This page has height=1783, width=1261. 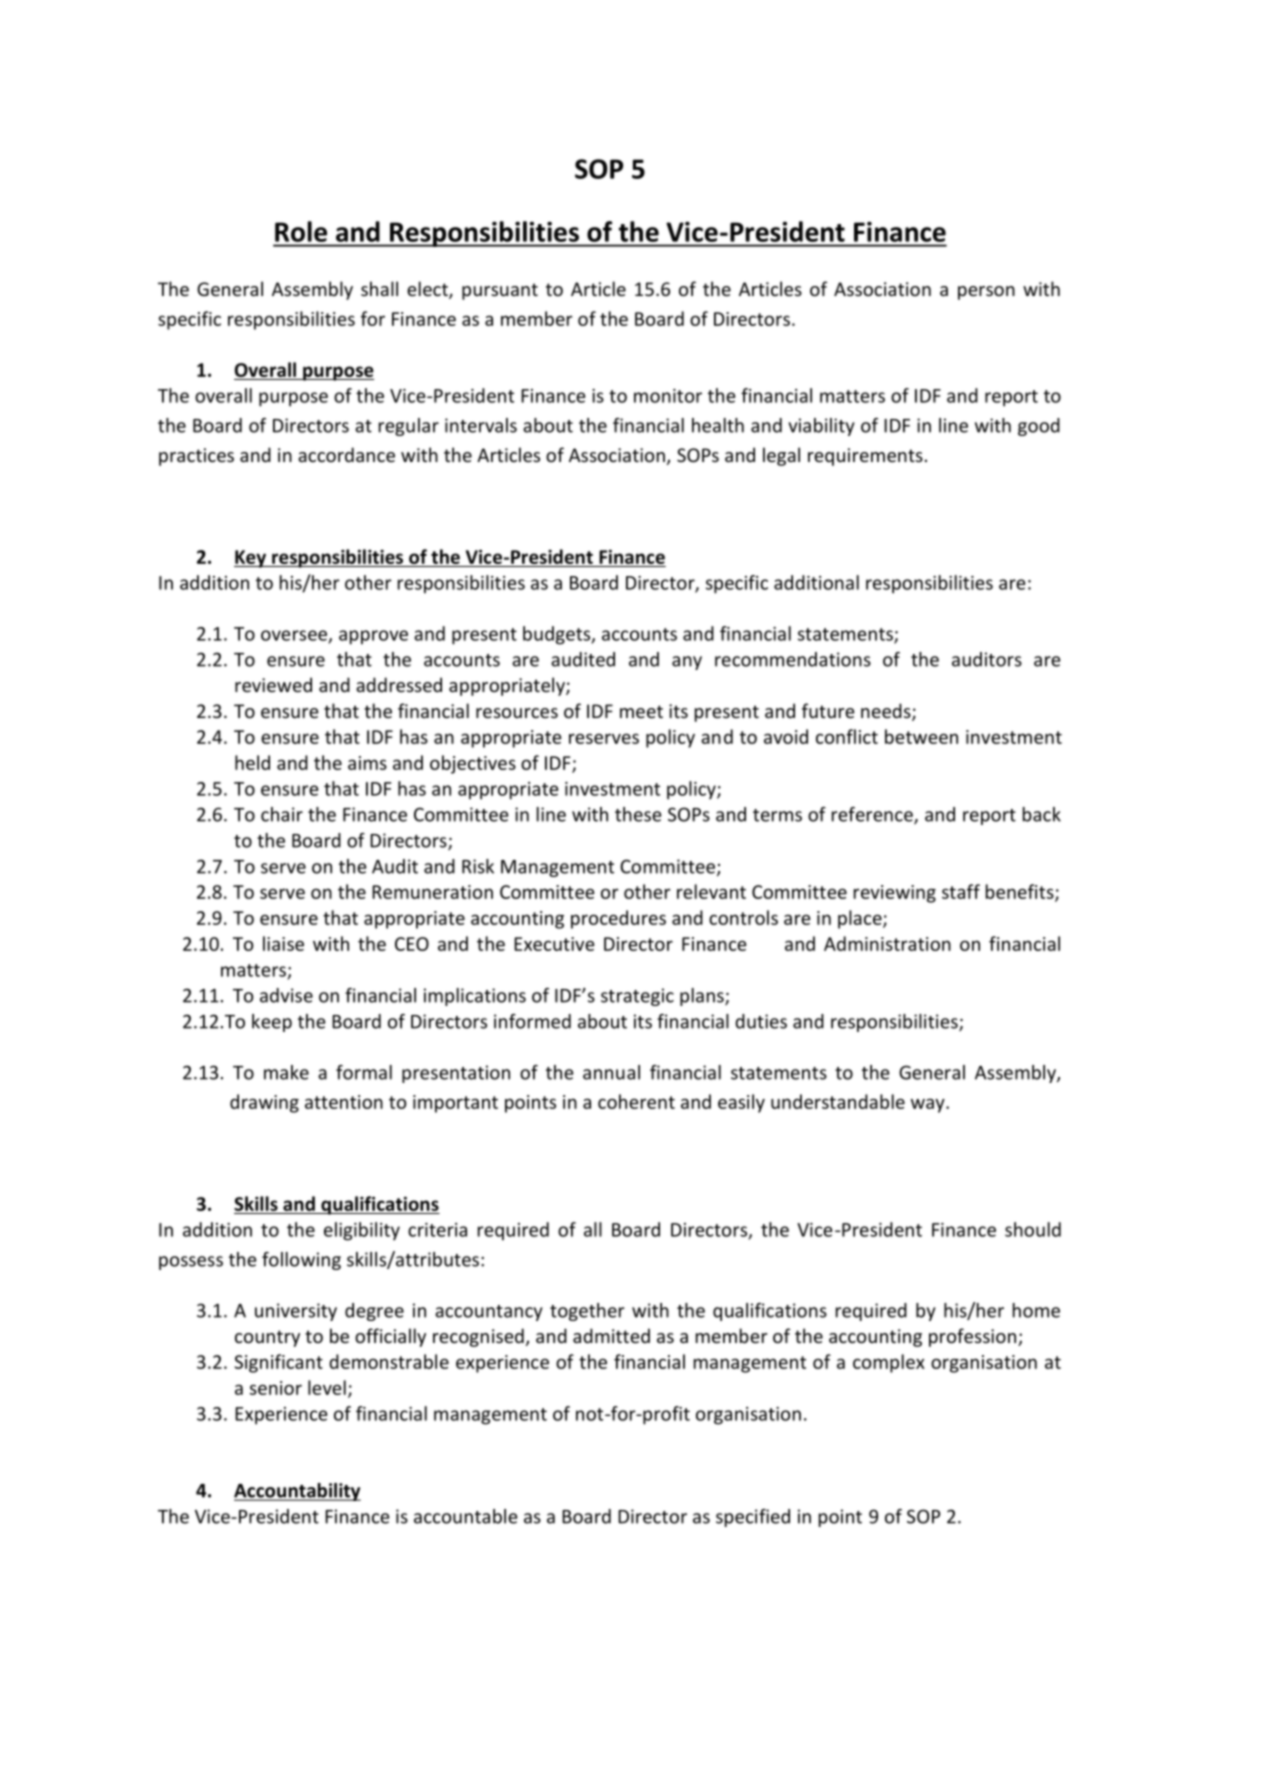 What do you see at coordinates (718, 425) in the page?
I see `health` at bounding box center [718, 425].
